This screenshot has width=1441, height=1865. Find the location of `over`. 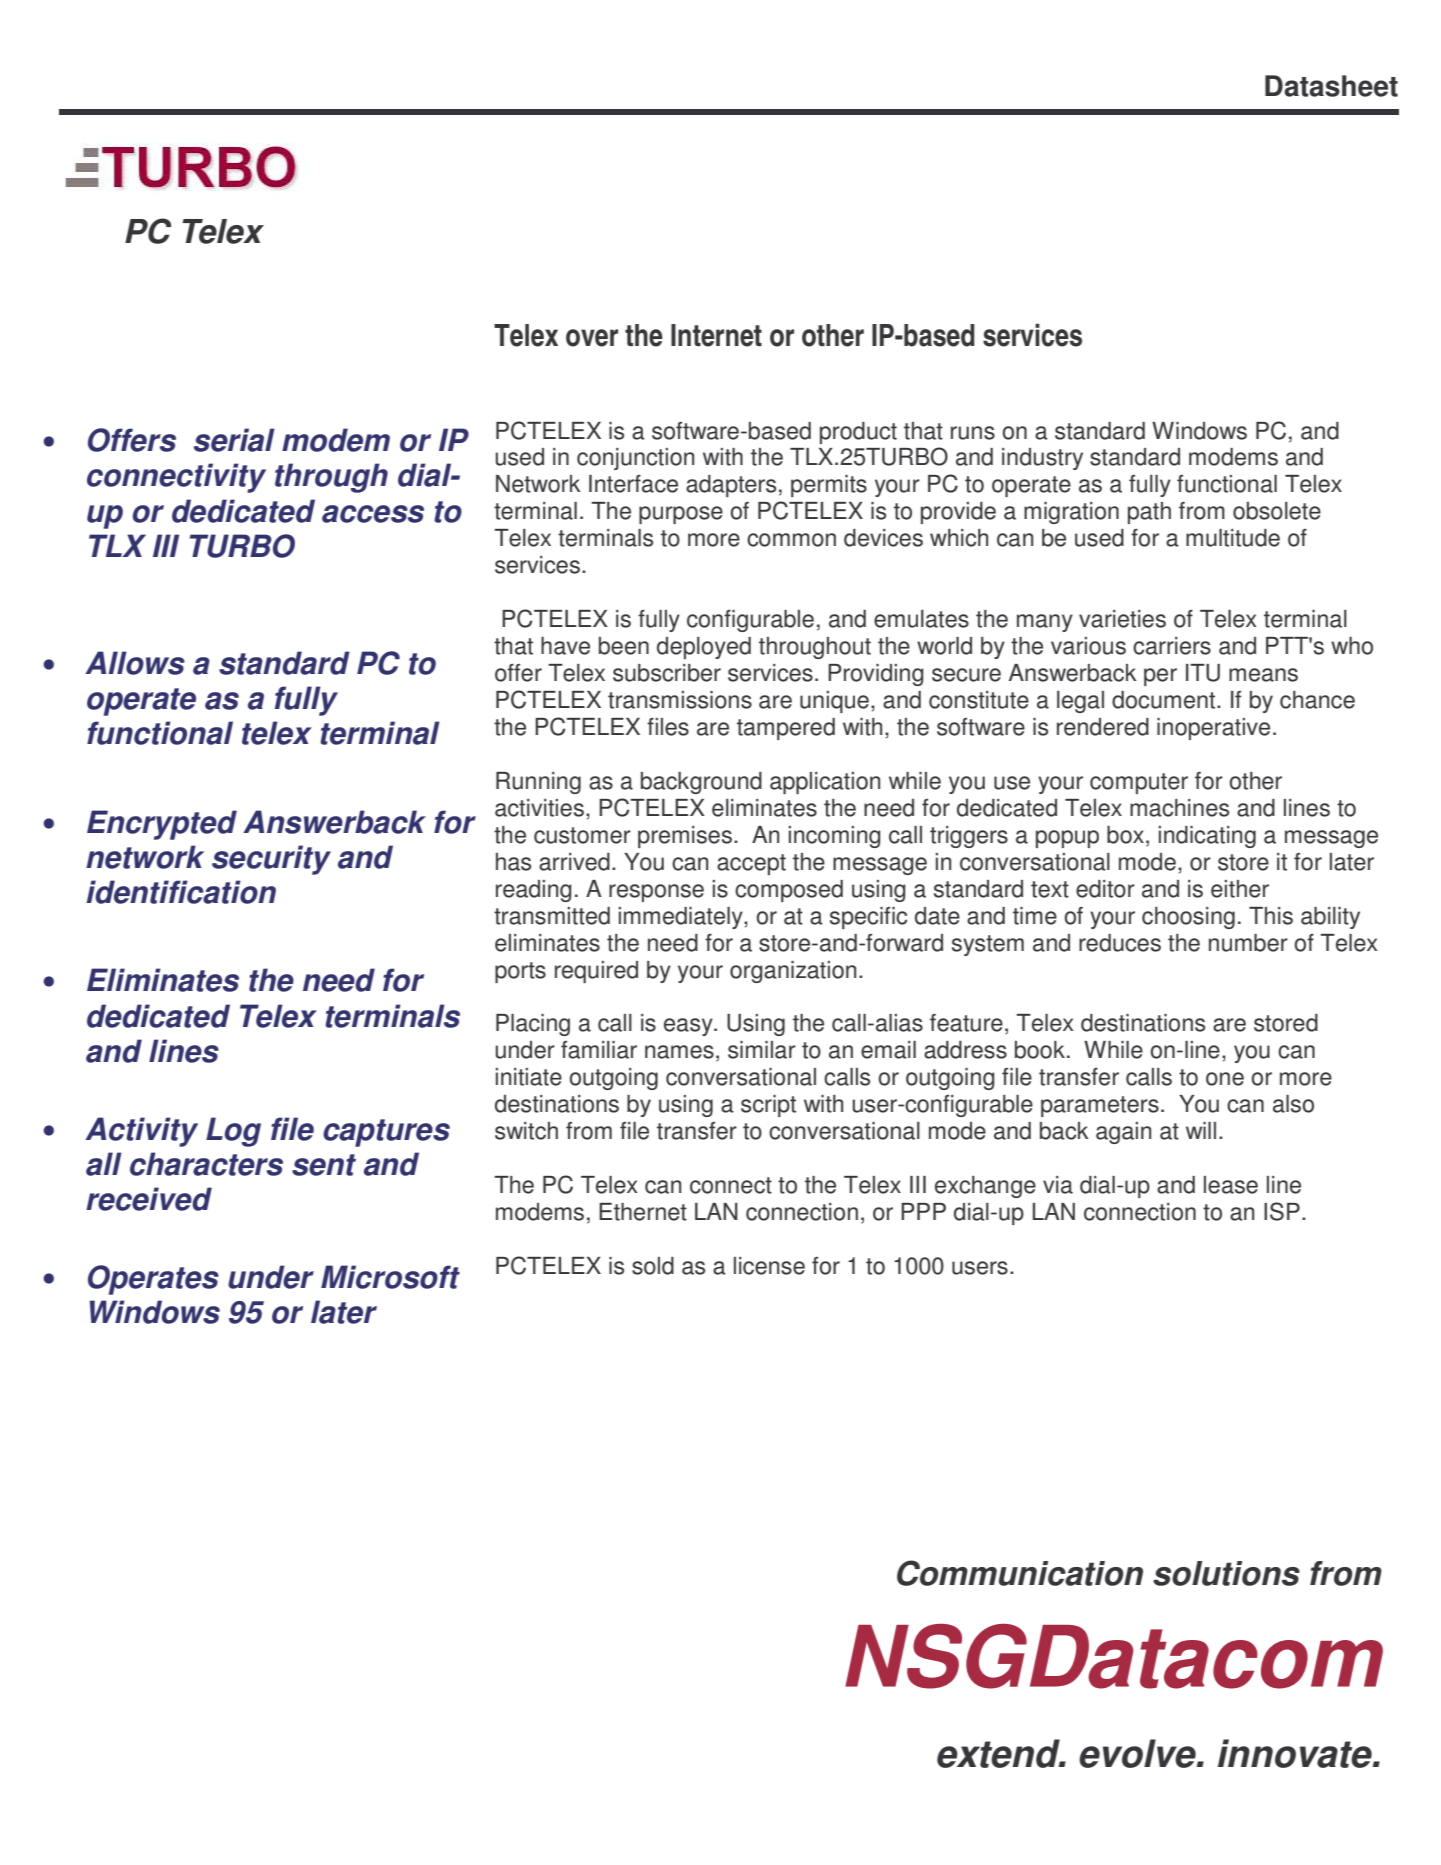

over is located at coordinates (592, 338).
